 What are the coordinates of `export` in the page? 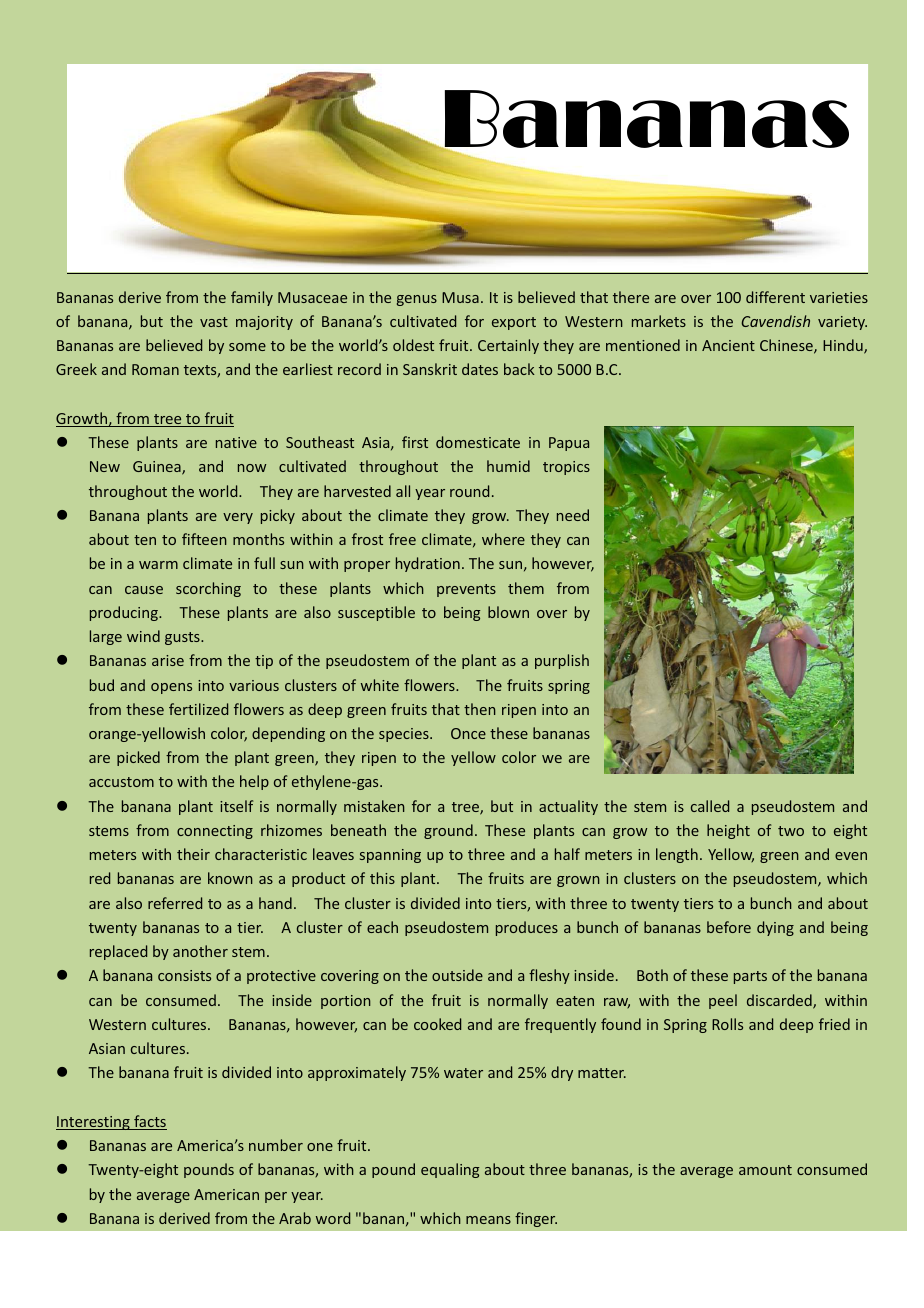 It's located at (514, 323).
